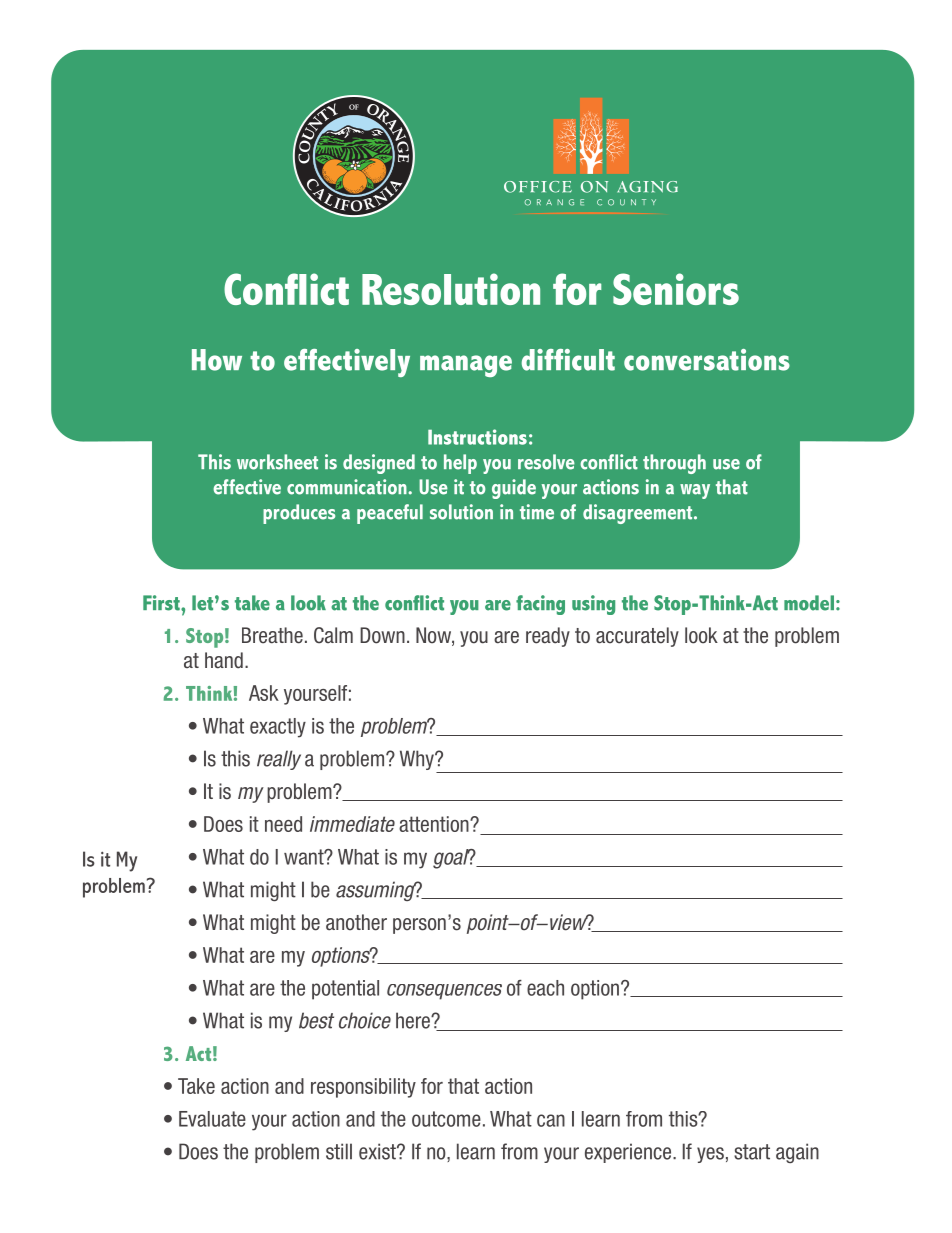 Image resolution: width=952 pixels, height=1233 pixels. I want to click on produces, so click(299, 514).
